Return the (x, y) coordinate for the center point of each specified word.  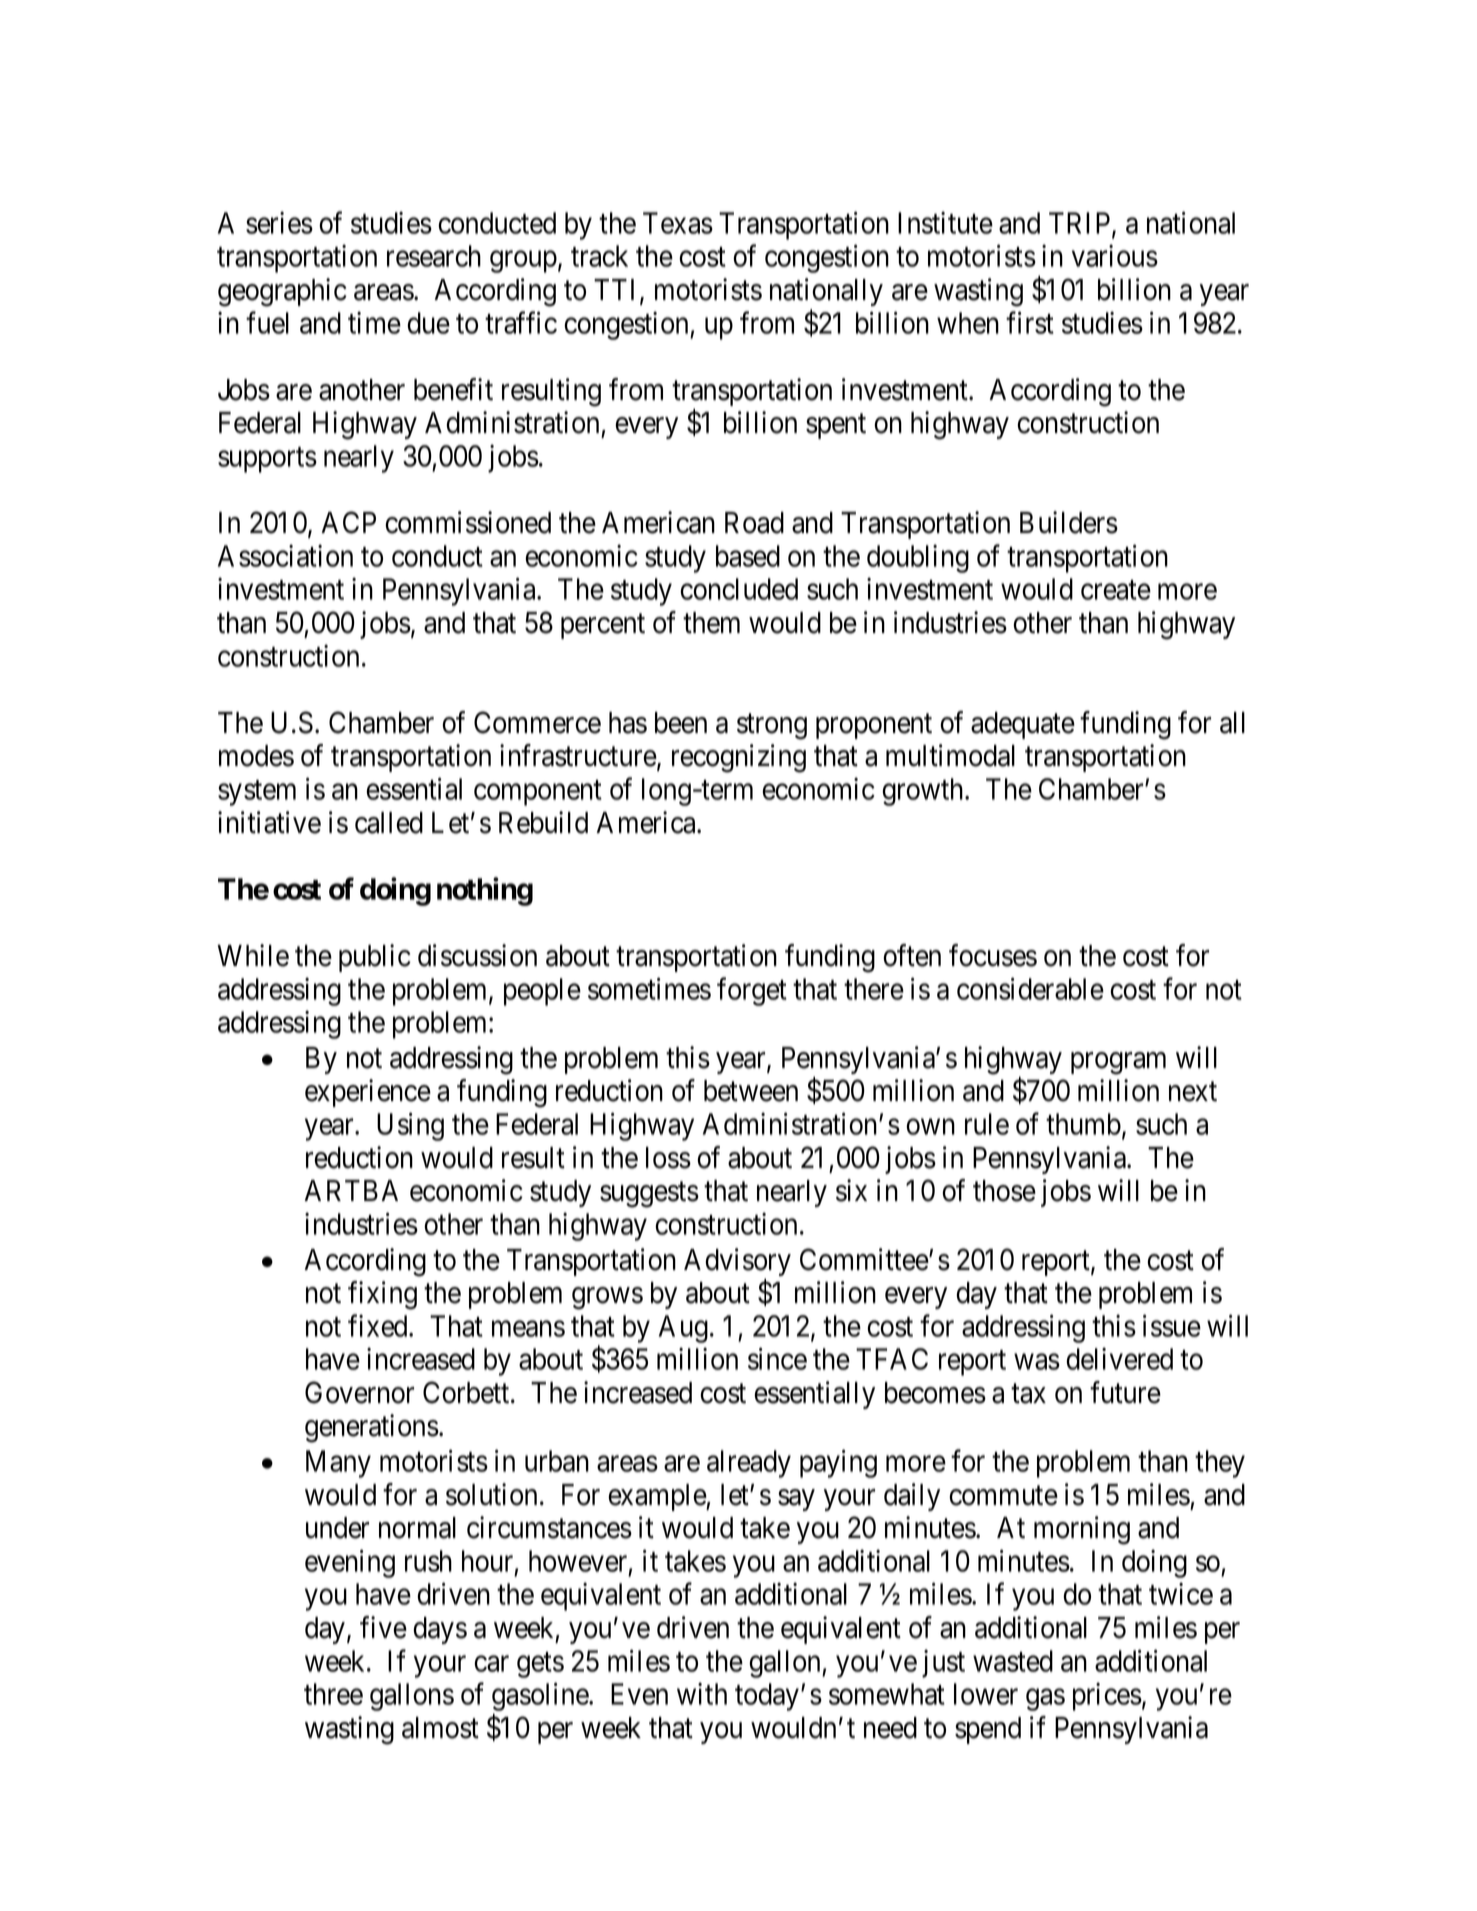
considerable (1030, 988)
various (1115, 256)
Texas (678, 223)
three (333, 1694)
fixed (379, 1325)
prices (1107, 1697)
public (375, 958)
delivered (1119, 1359)
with (702, 1694)
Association (285, 555)
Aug (683, 1329)
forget (752, 991)
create (1116, 590)
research (434, 256)
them (711, 623)
